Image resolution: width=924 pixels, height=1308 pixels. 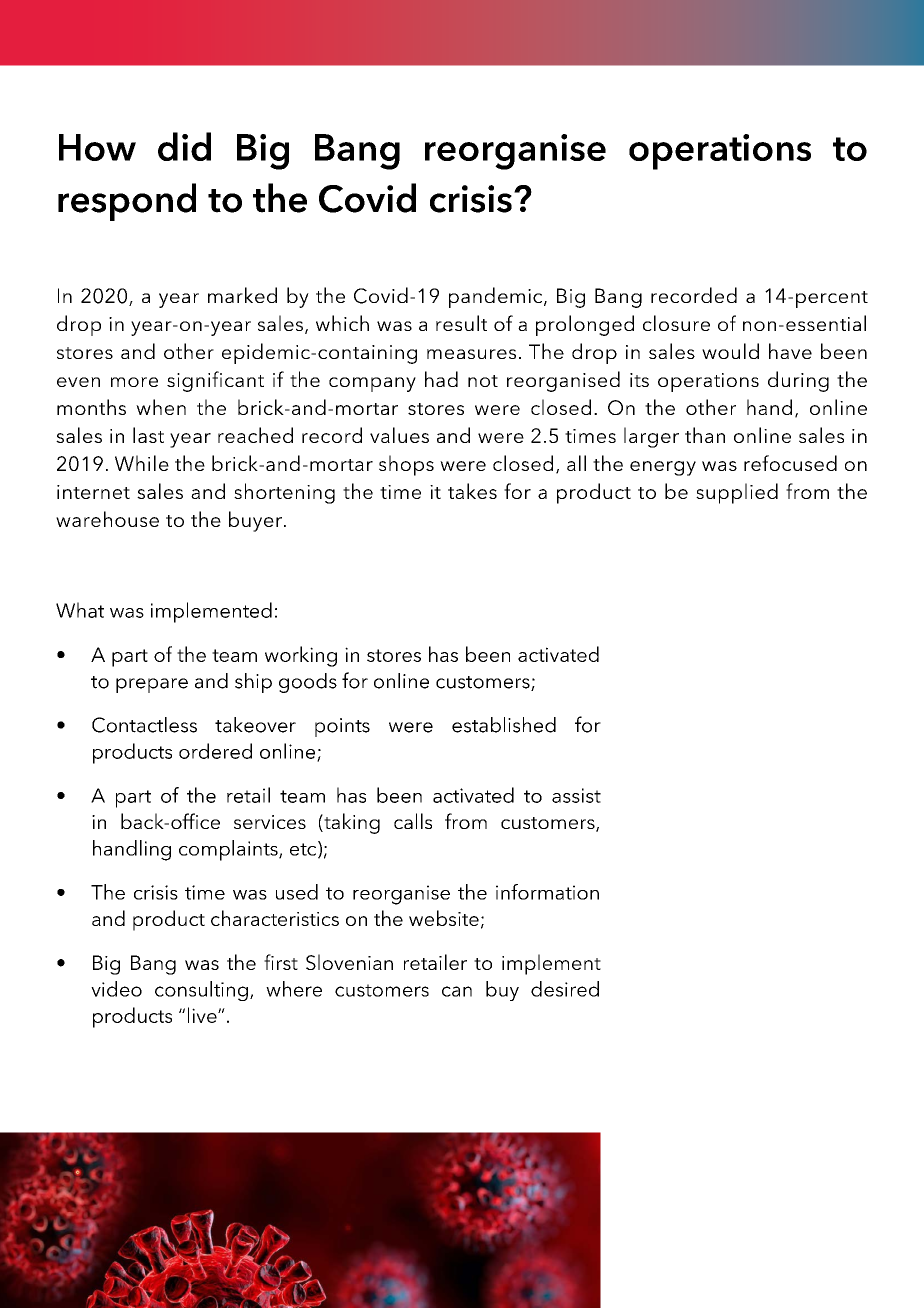 I want to click on Slovenian, so click(x=349, y=962).
